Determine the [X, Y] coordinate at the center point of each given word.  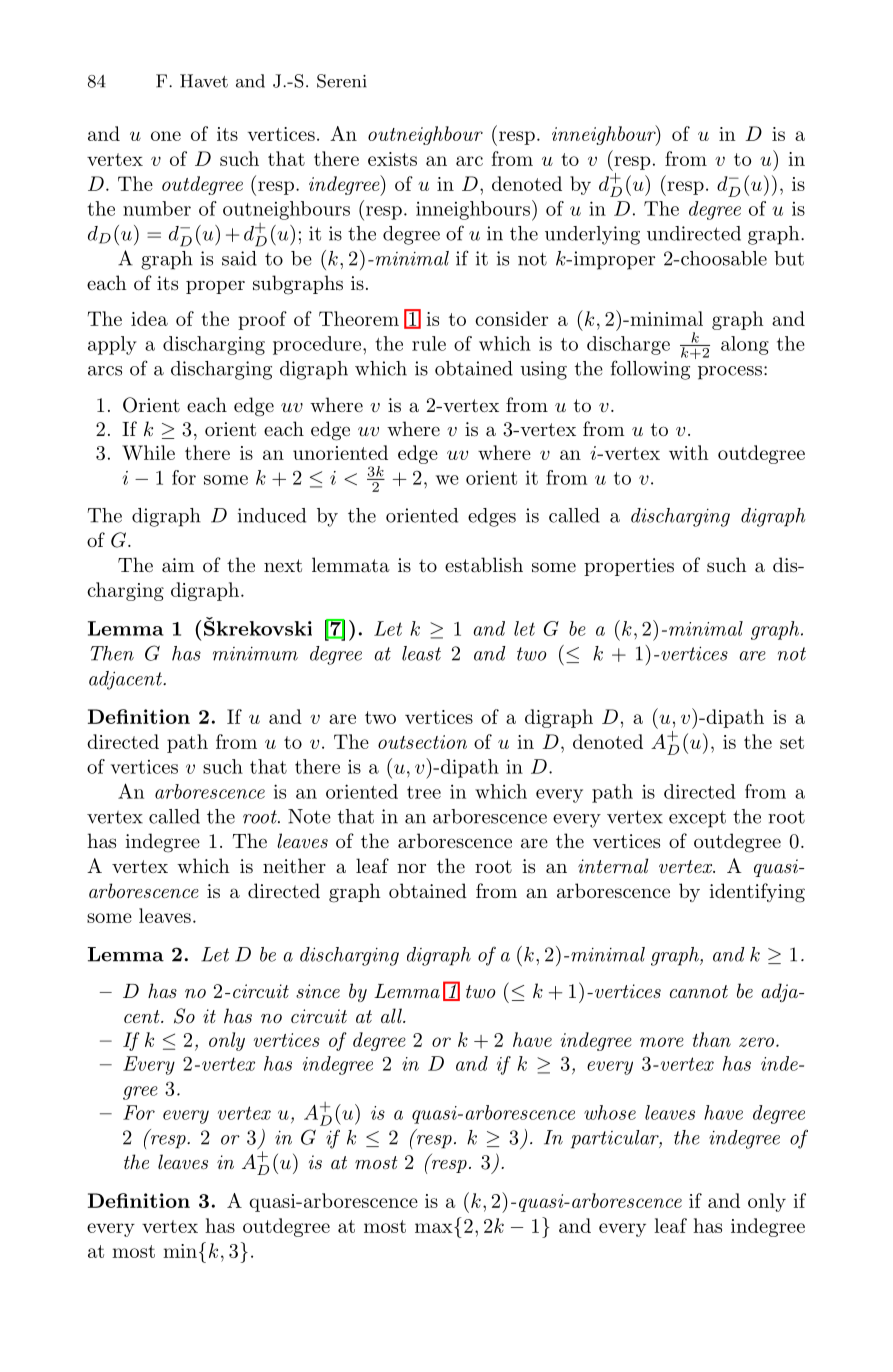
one [166, 136]
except [697, 819]
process [731, 373]
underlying [592, 235]
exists [392, 159]
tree [424, 792]
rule [429, 343]
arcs [105, 371]
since [318, 991]
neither [294, 865]
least [421, 653]
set [792, 742]
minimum [255, 654]
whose [610, 1112]
